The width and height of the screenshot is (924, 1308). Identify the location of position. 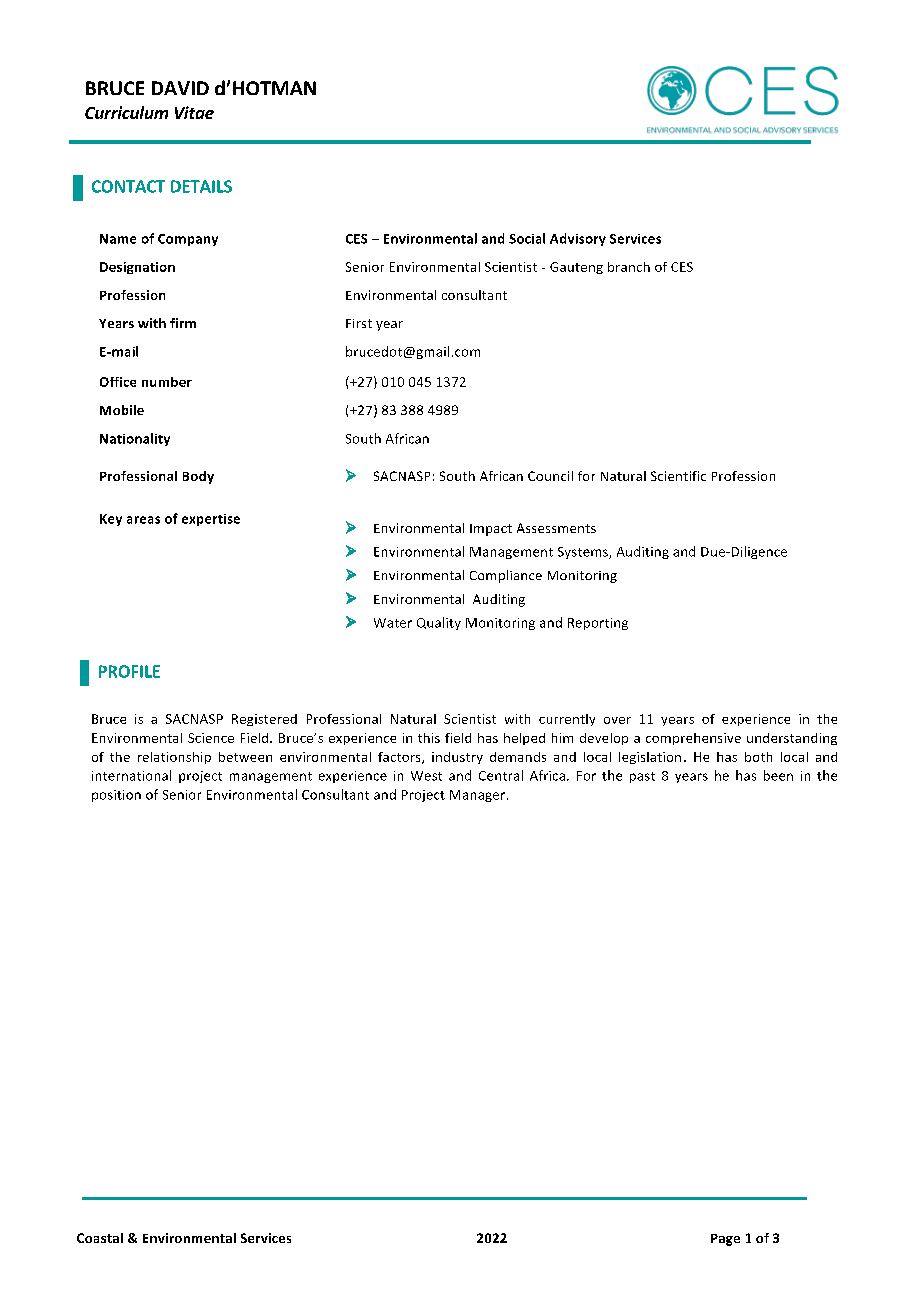
(116, 796).
